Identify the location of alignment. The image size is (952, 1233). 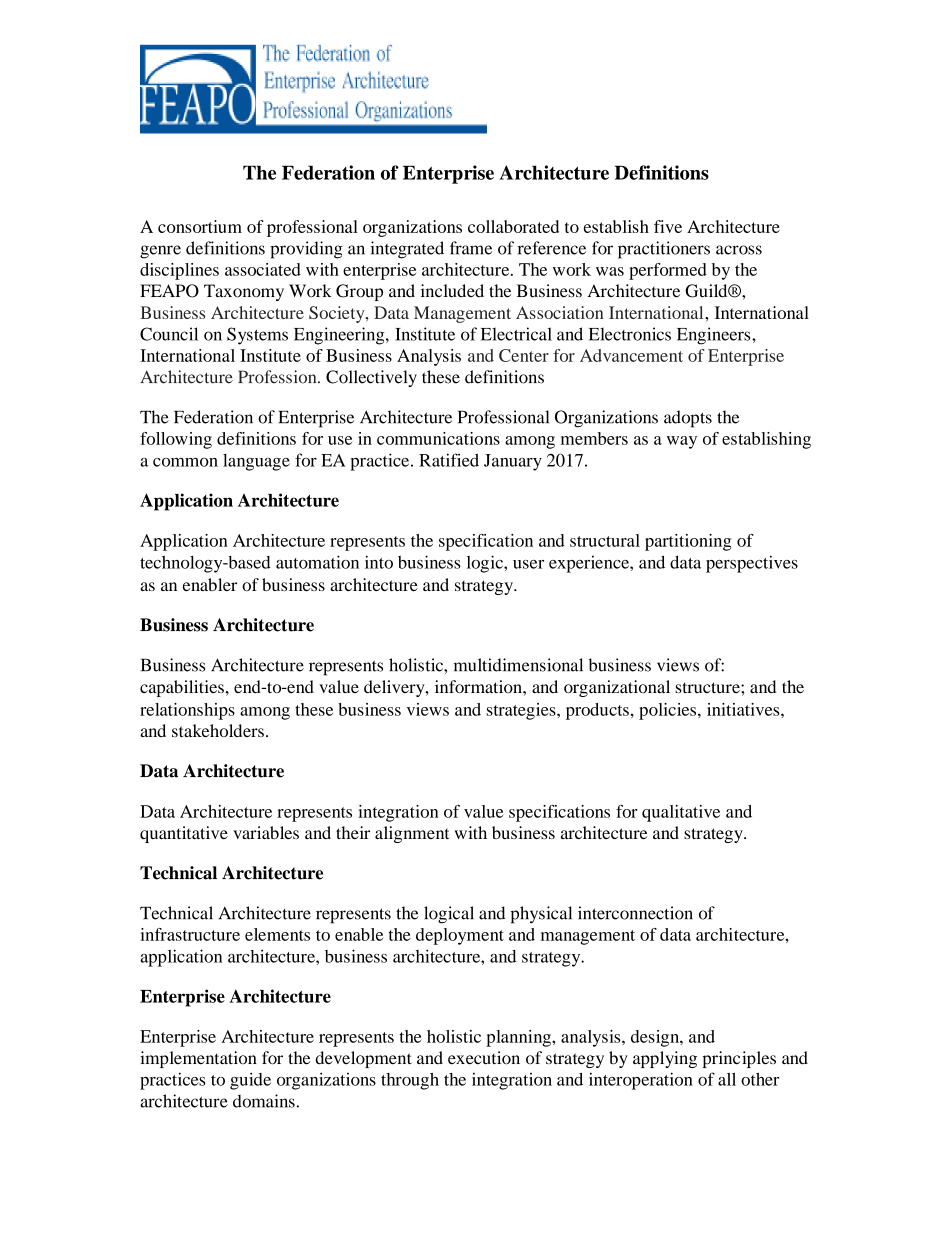
(412, 834).
